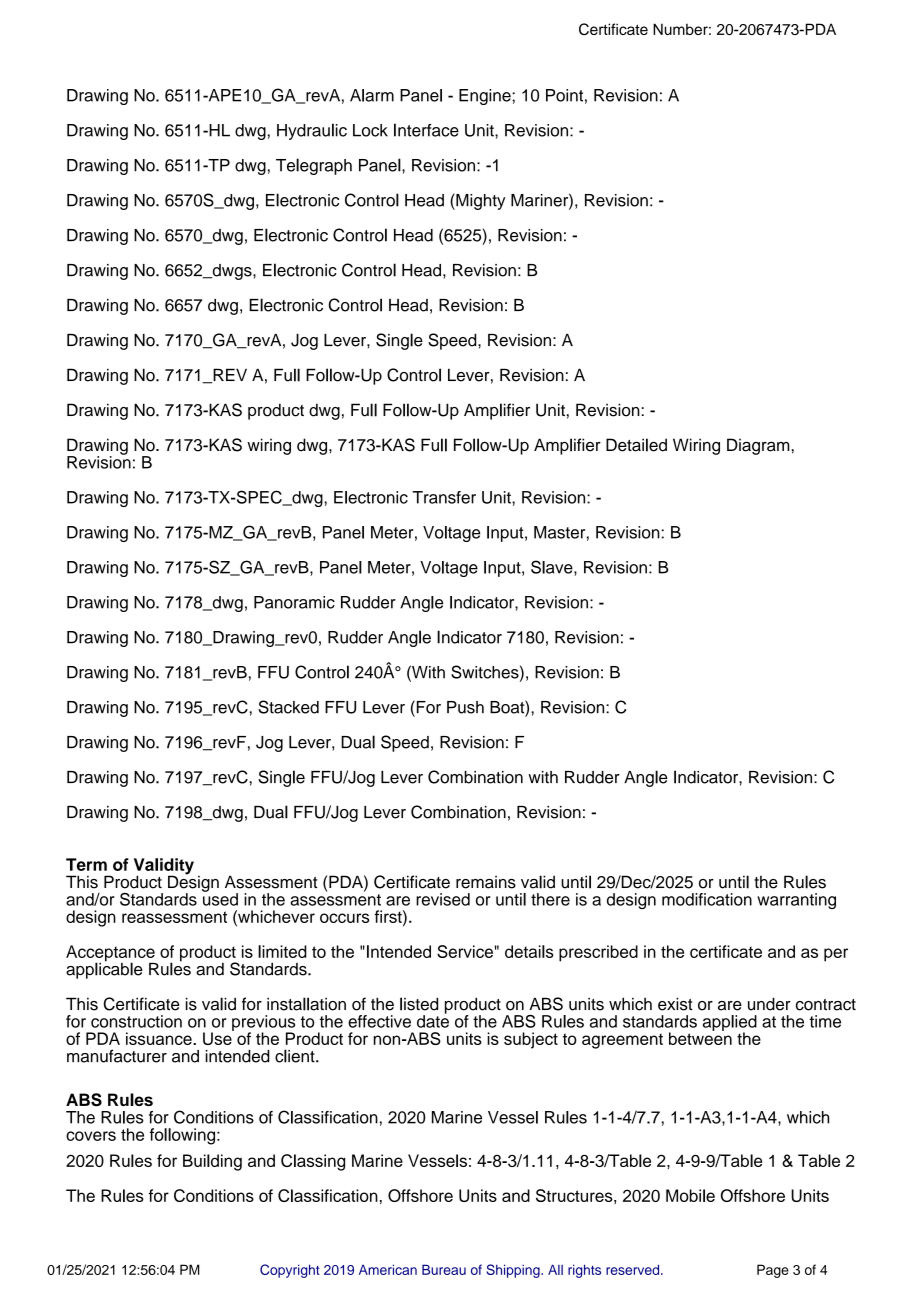  I want to click on remains, so click(486, 882).
